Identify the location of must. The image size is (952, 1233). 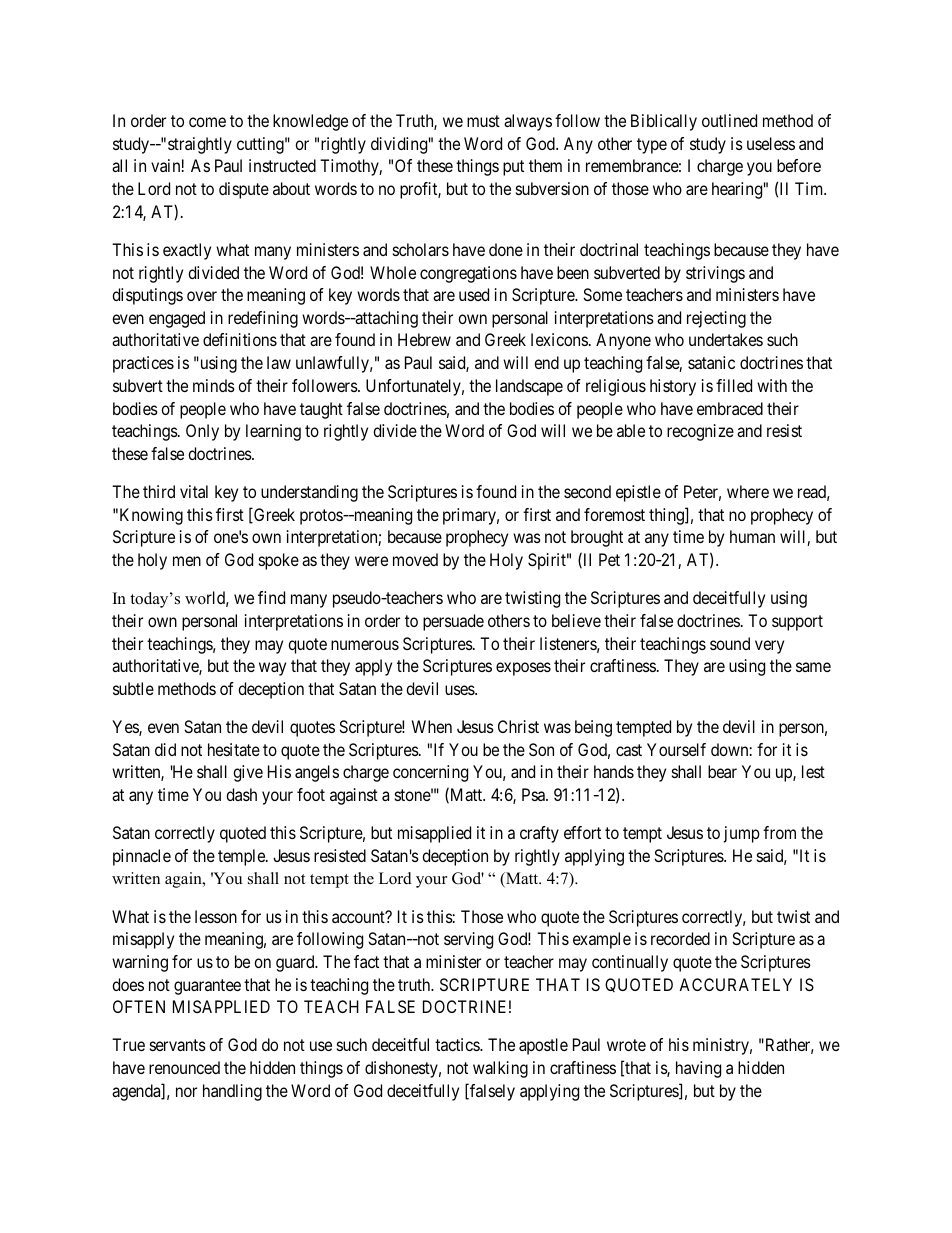
(483, 121).
